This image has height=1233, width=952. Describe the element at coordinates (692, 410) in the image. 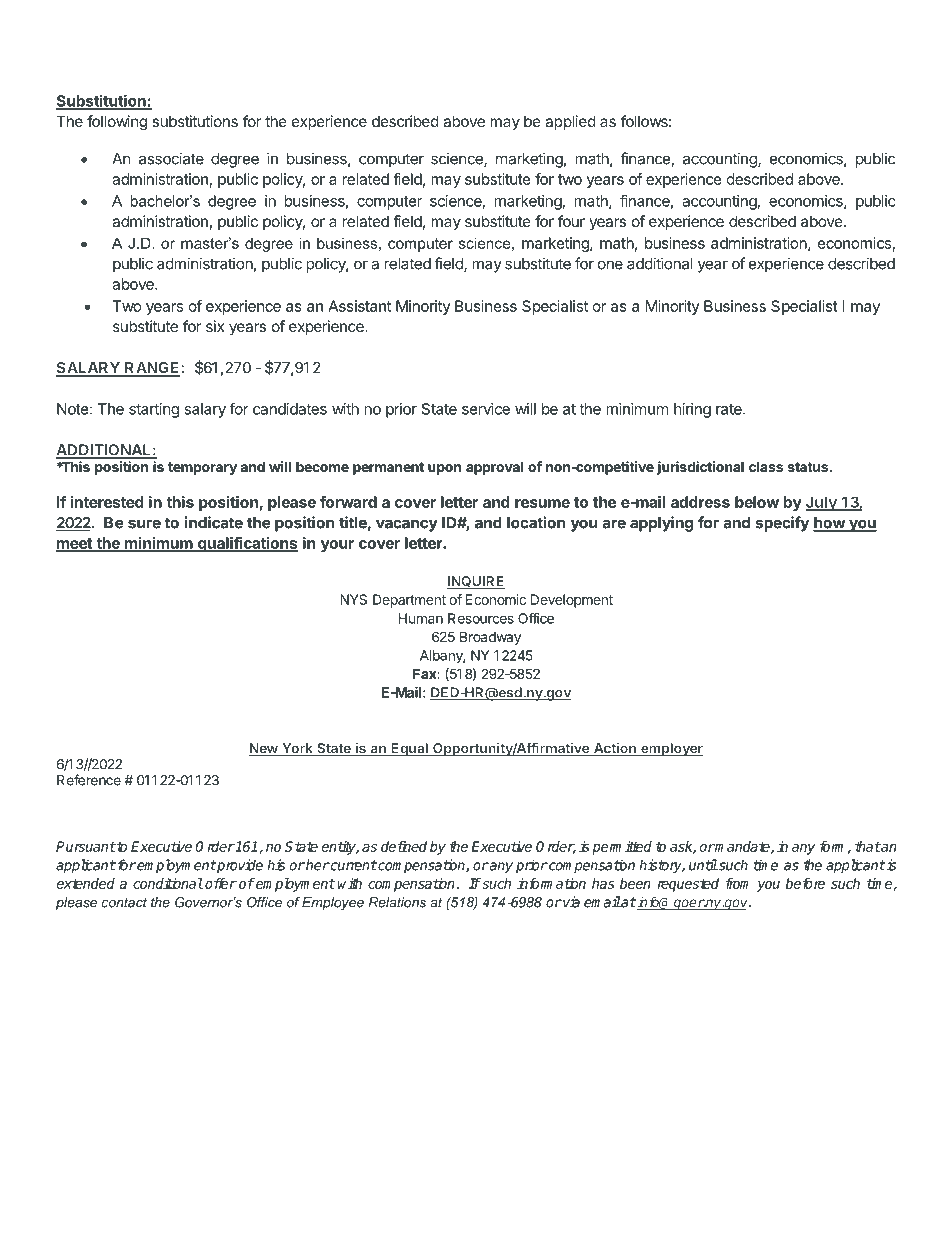

I see `hiring` at that location.
